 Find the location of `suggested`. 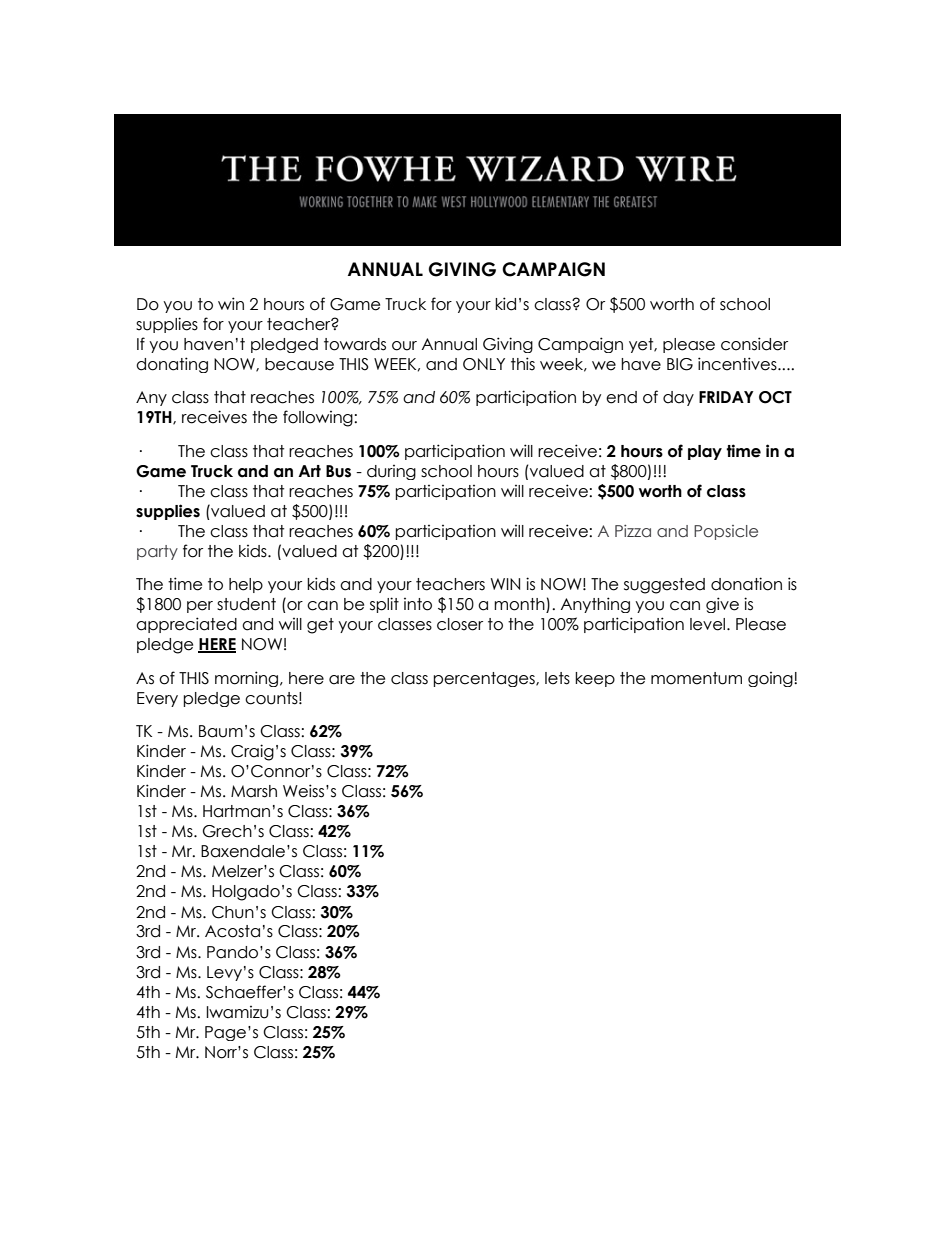

suggested is located at coordinates (664, 586).
